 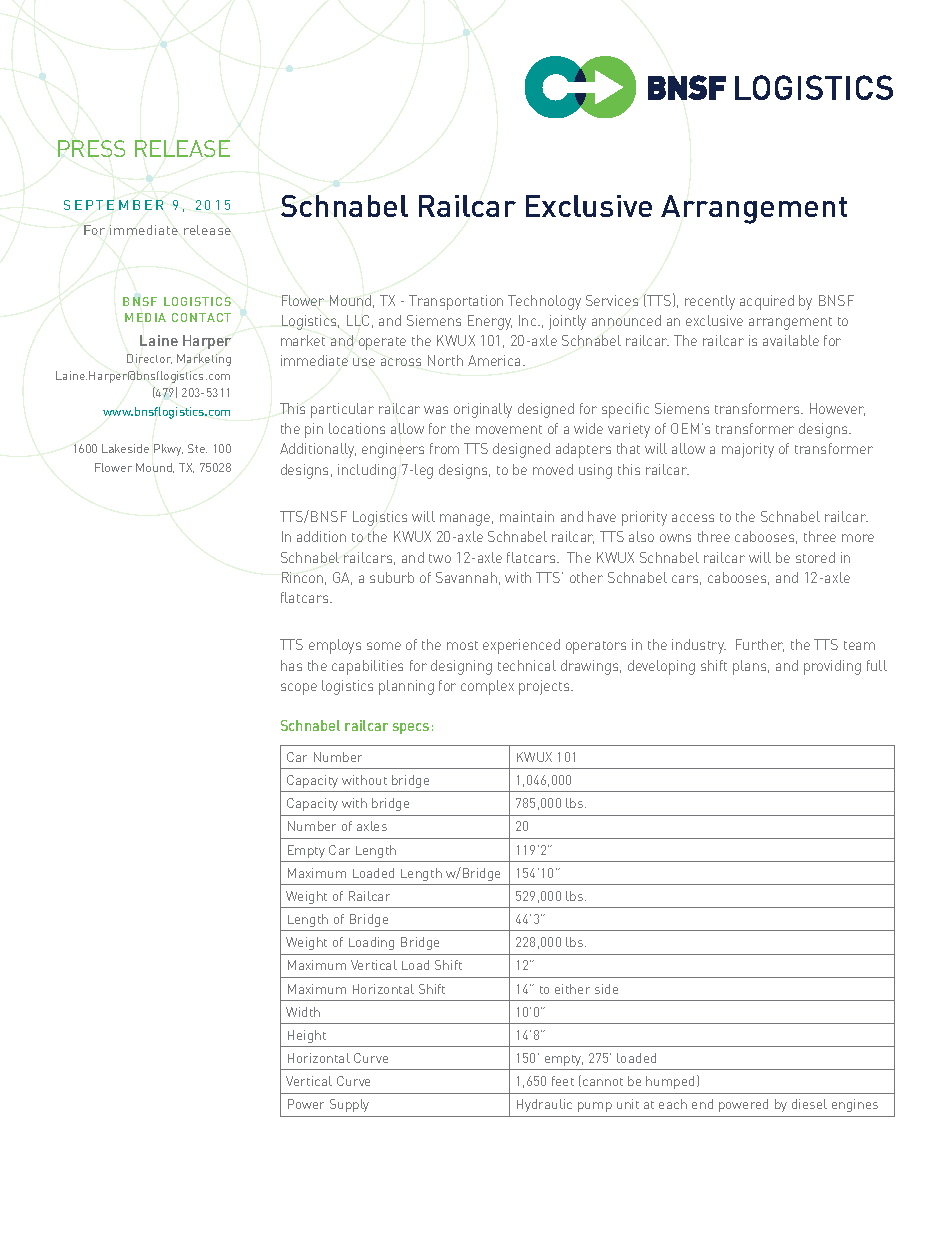 I want to click on SEPTEMBER, so click(x=113, y=205).
